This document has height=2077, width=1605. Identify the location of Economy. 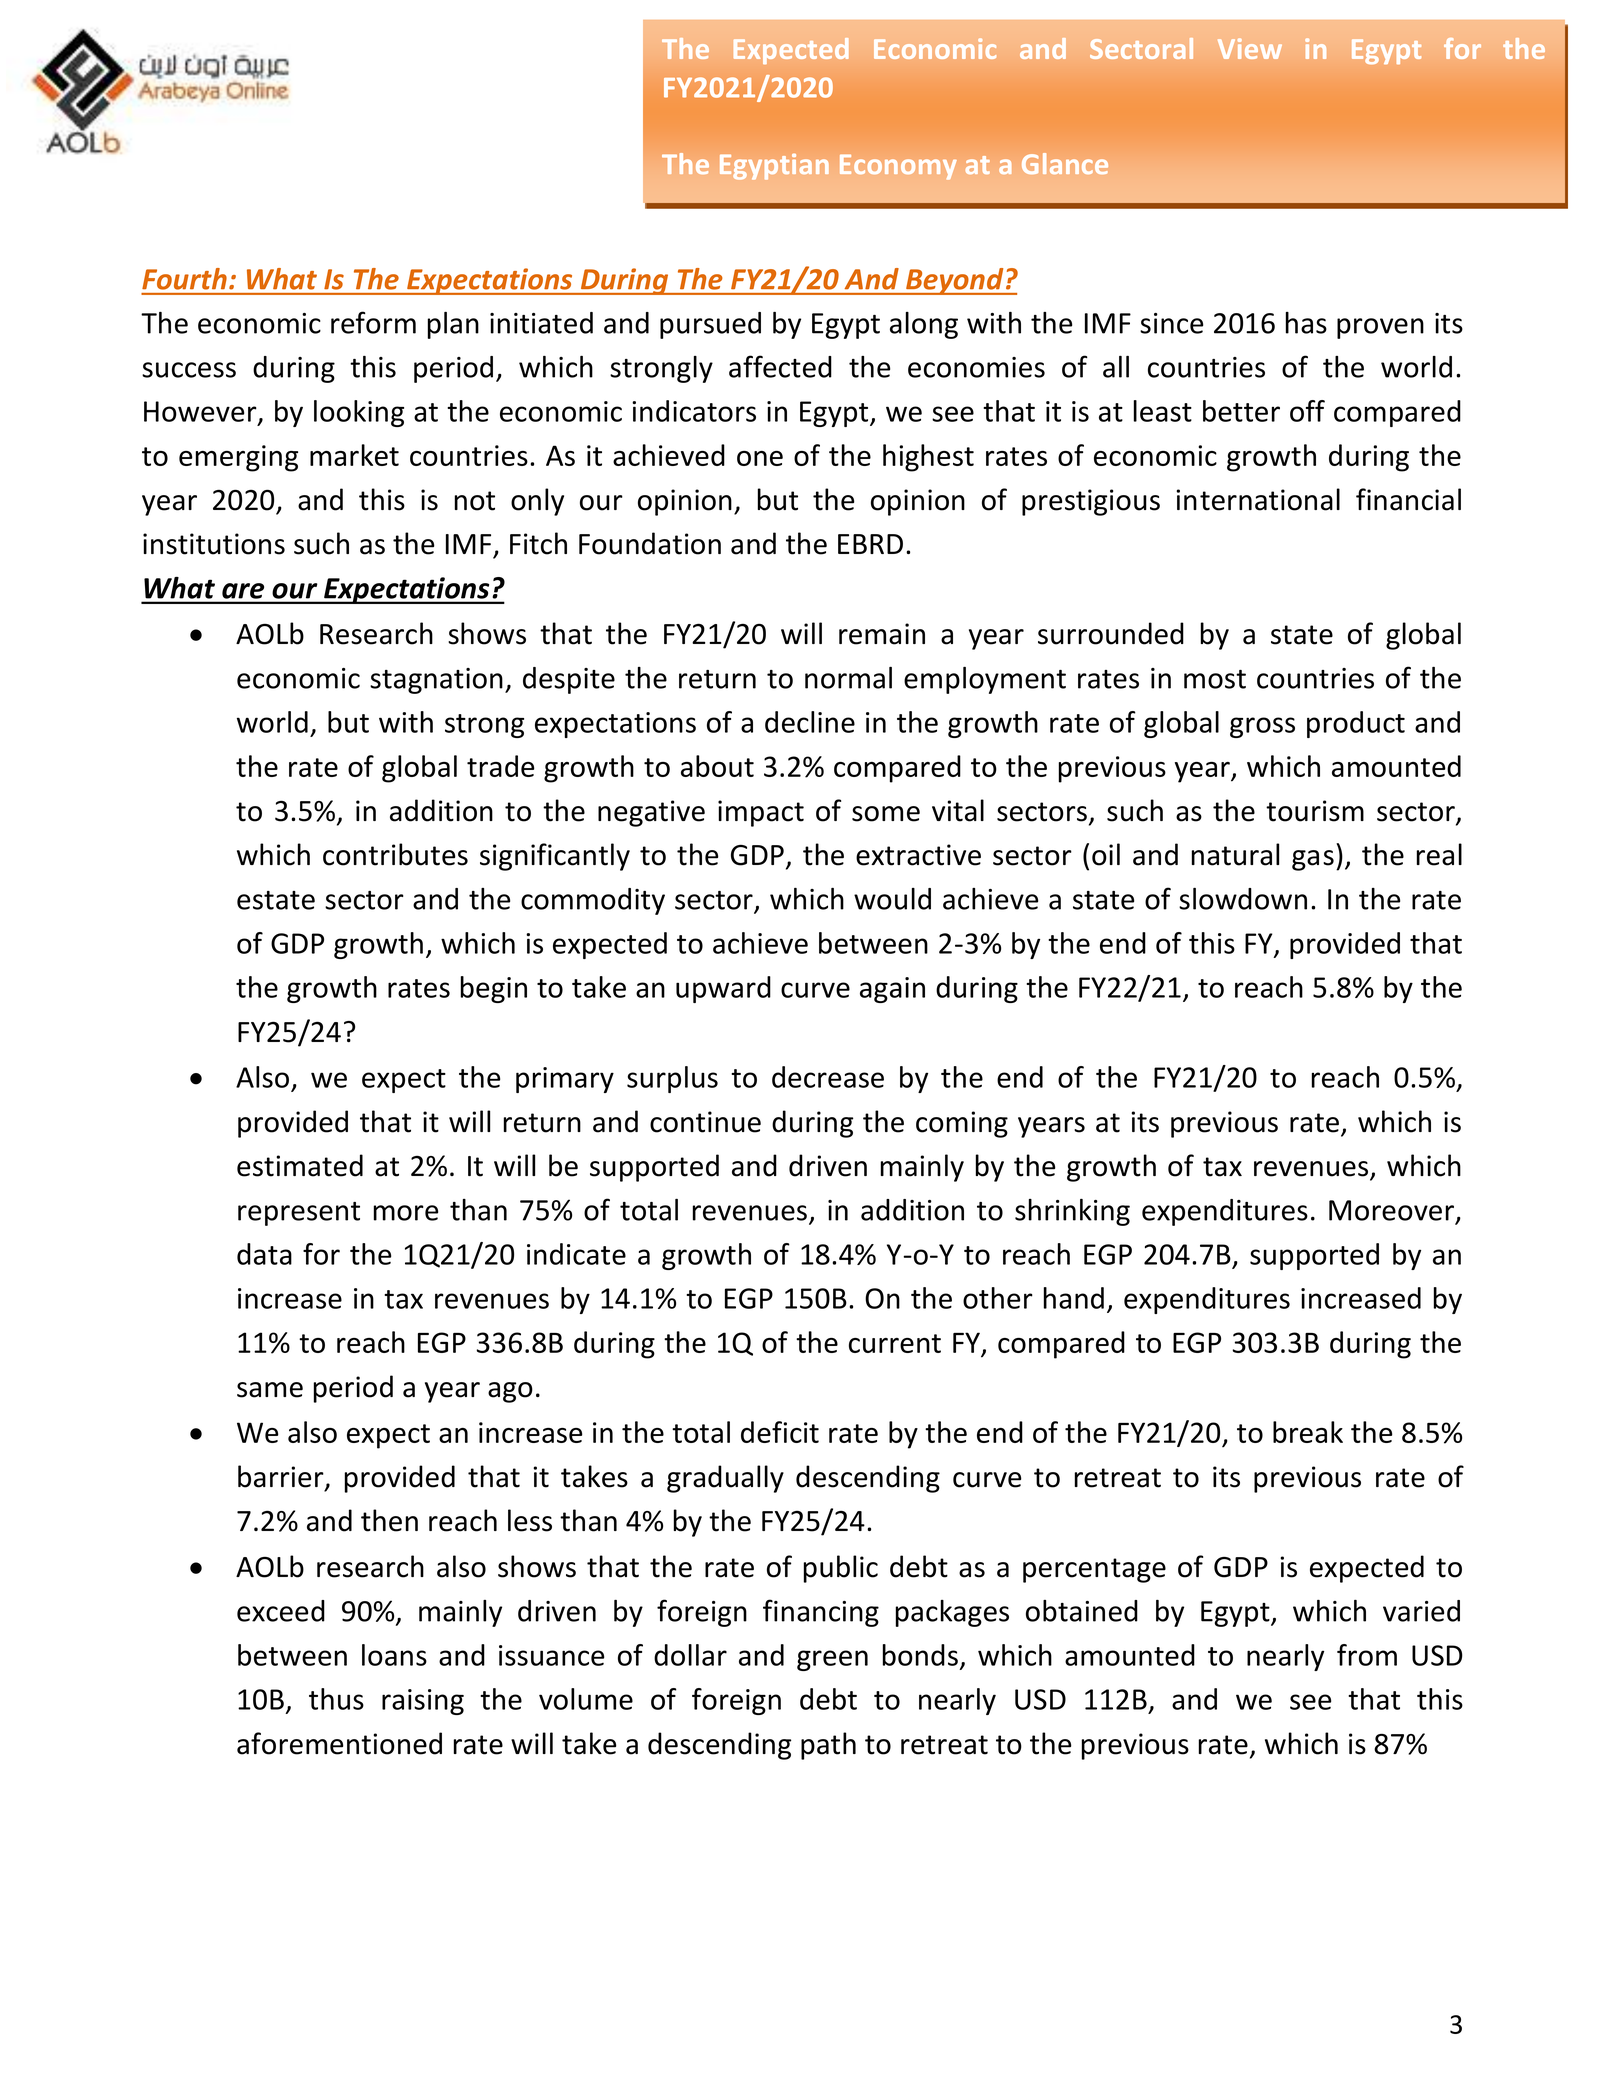
(898, 167).
